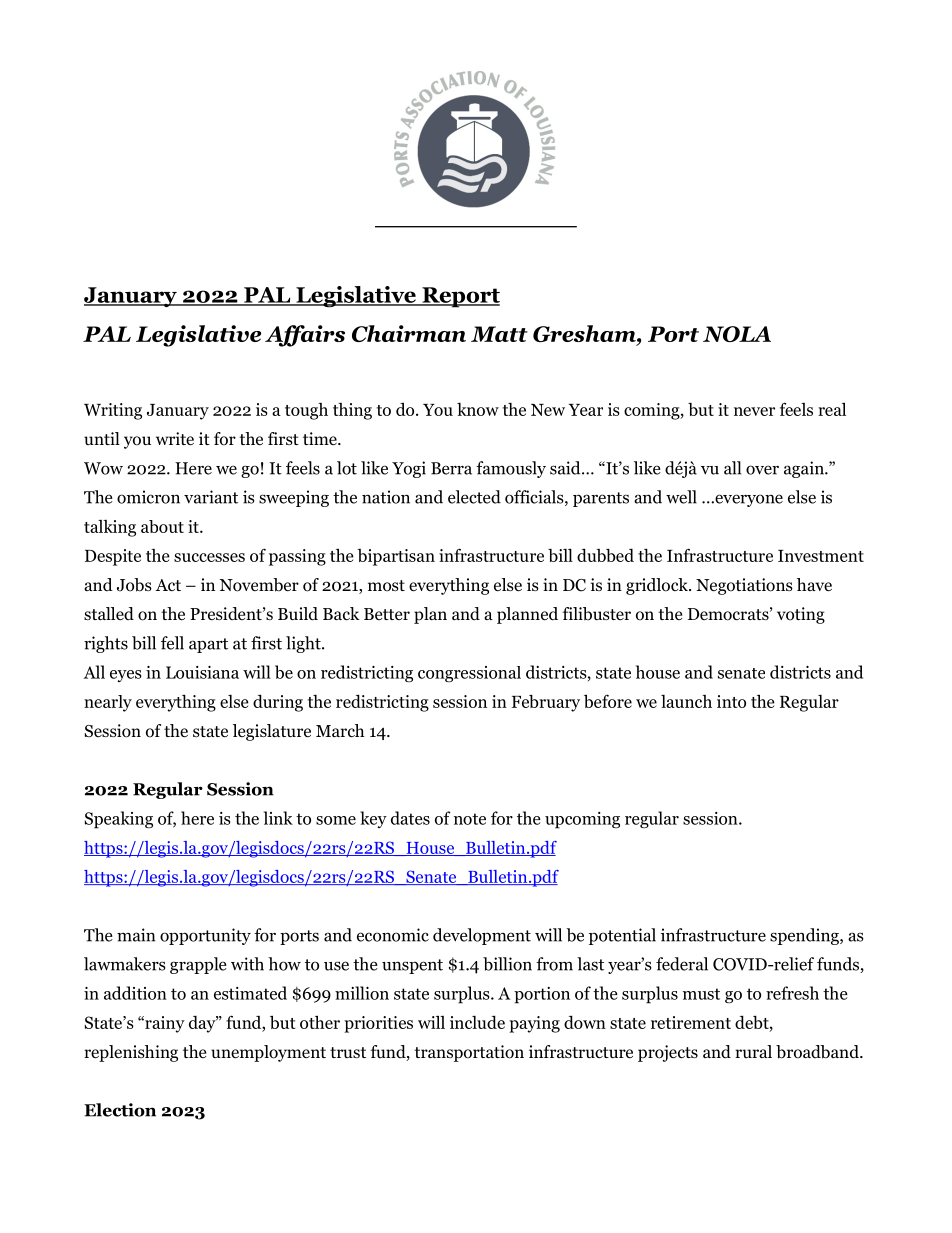 Image resolution: width=952 pixels, height=1233 pixels. I want to click on February, so click(546, 703).
